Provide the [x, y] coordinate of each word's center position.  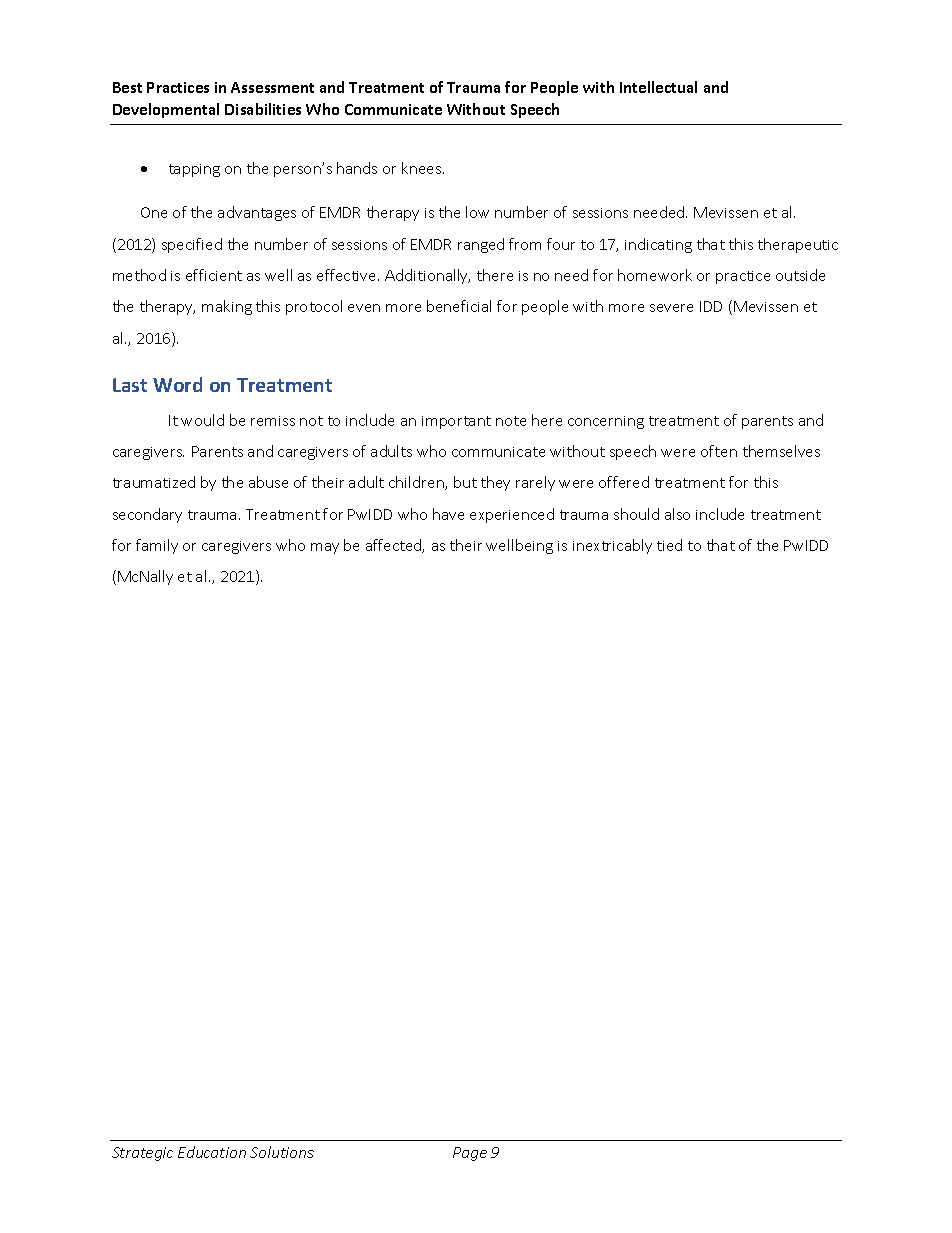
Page [470, 1154]
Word [177, 384]
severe [671, 308]
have [448, 514]
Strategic [142, 1154]
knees [423, 168]
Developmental [166, 110]
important [456, 422]
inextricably [612, 546]
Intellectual [658, 87]
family [157, 546]
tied [669, 545]
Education [212, 1152]
